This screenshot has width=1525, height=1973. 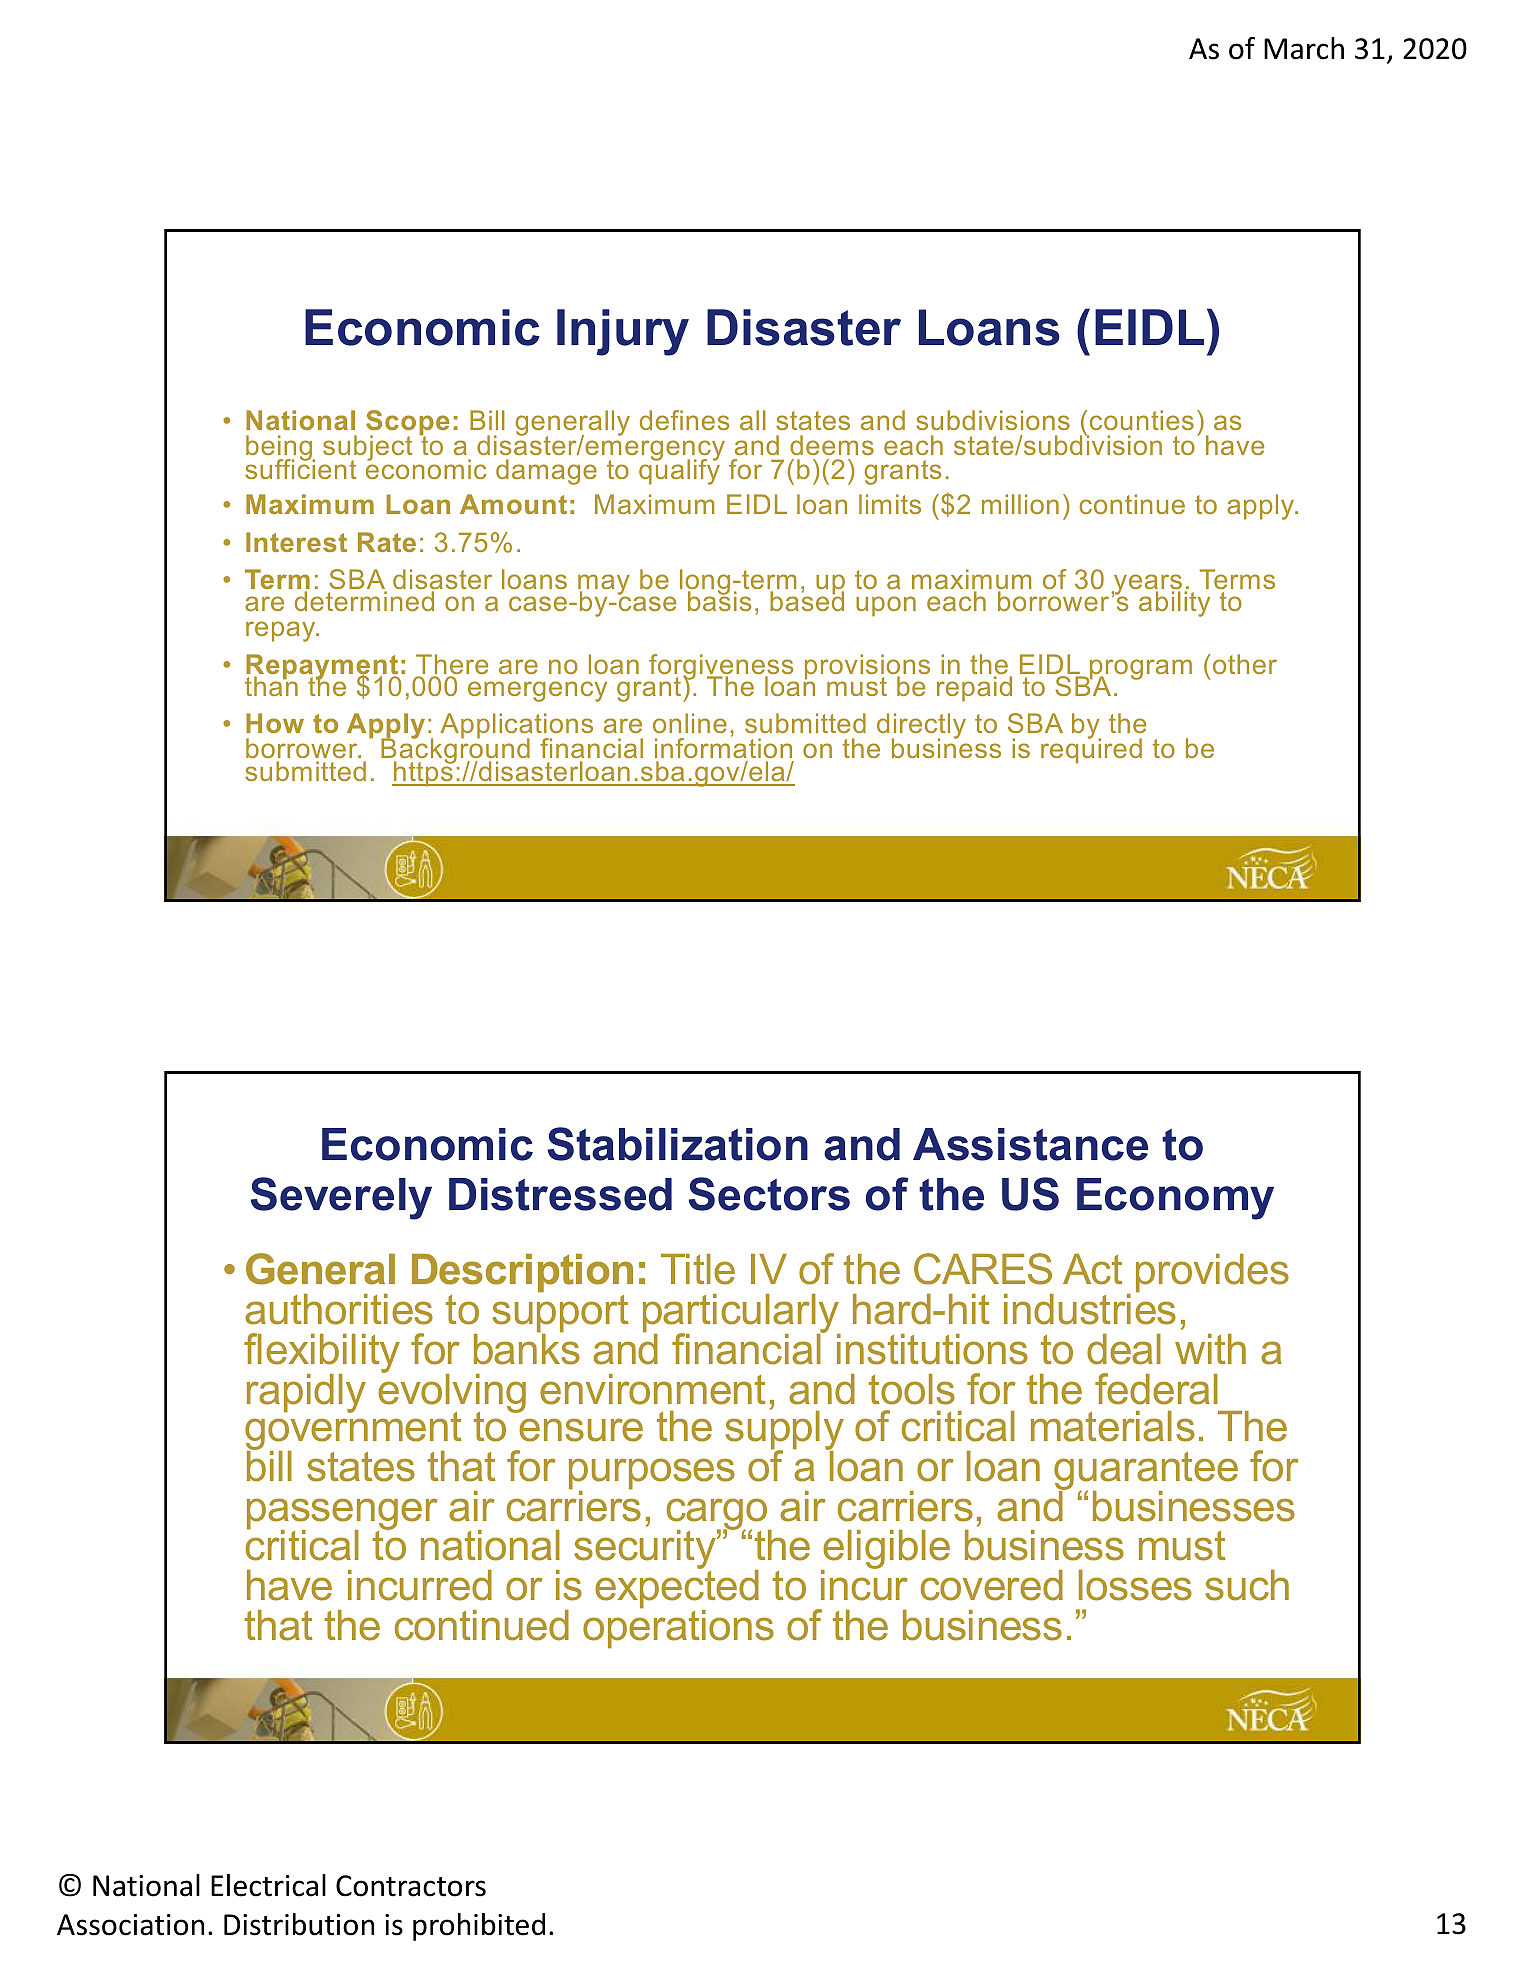 I want to click on Scope, so click(x=407, y=424).
